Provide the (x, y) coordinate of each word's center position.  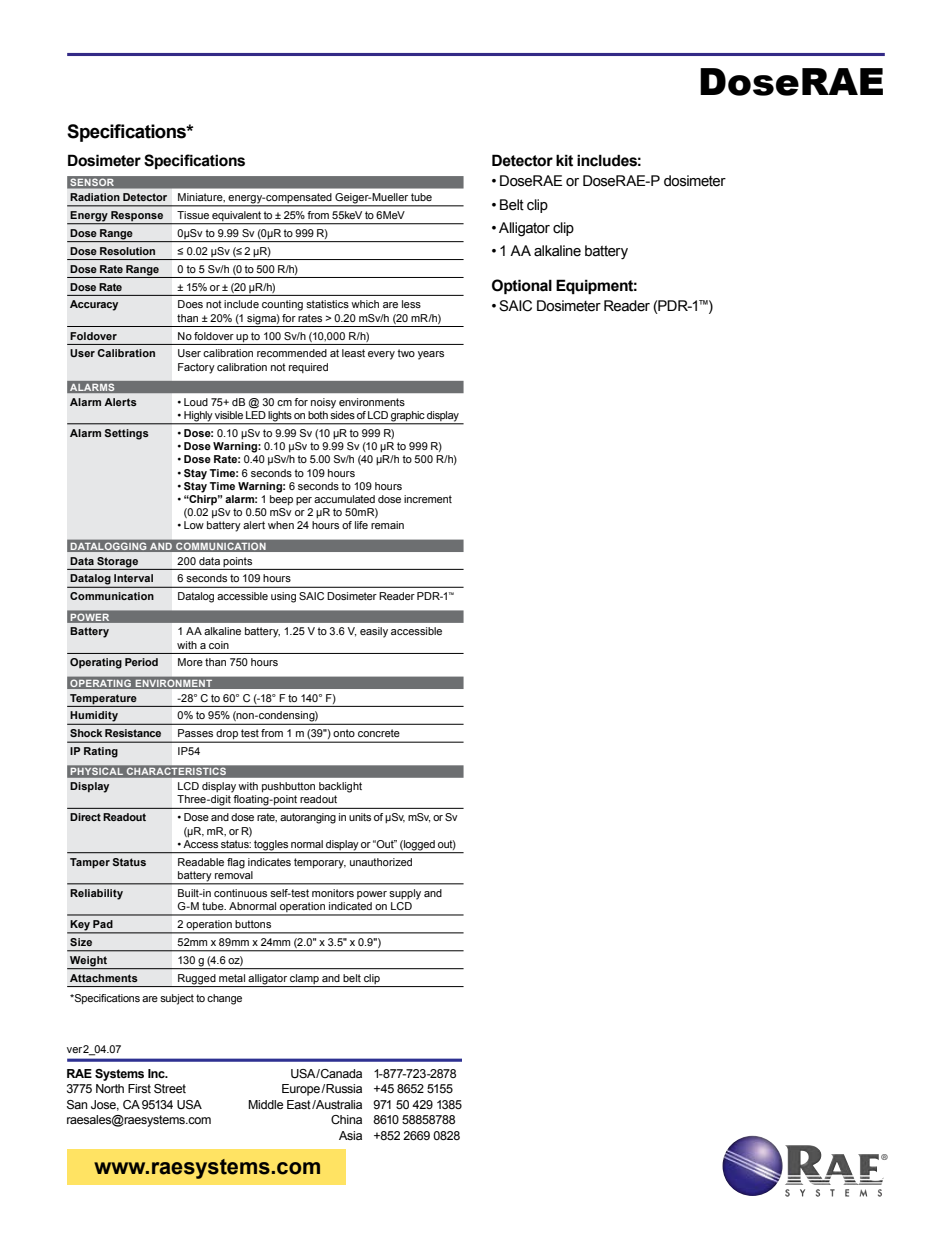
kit (564, 160)
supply (405, 894)
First (139, 1088)
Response (137, 216)
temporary (320, 863)
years (431, 355)
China (346, 1119)
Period (141, 662)
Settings (127, 434)
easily (374, 632)
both (318, 415)
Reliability (96, 894)
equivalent (236, 217)
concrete (379, 733)
